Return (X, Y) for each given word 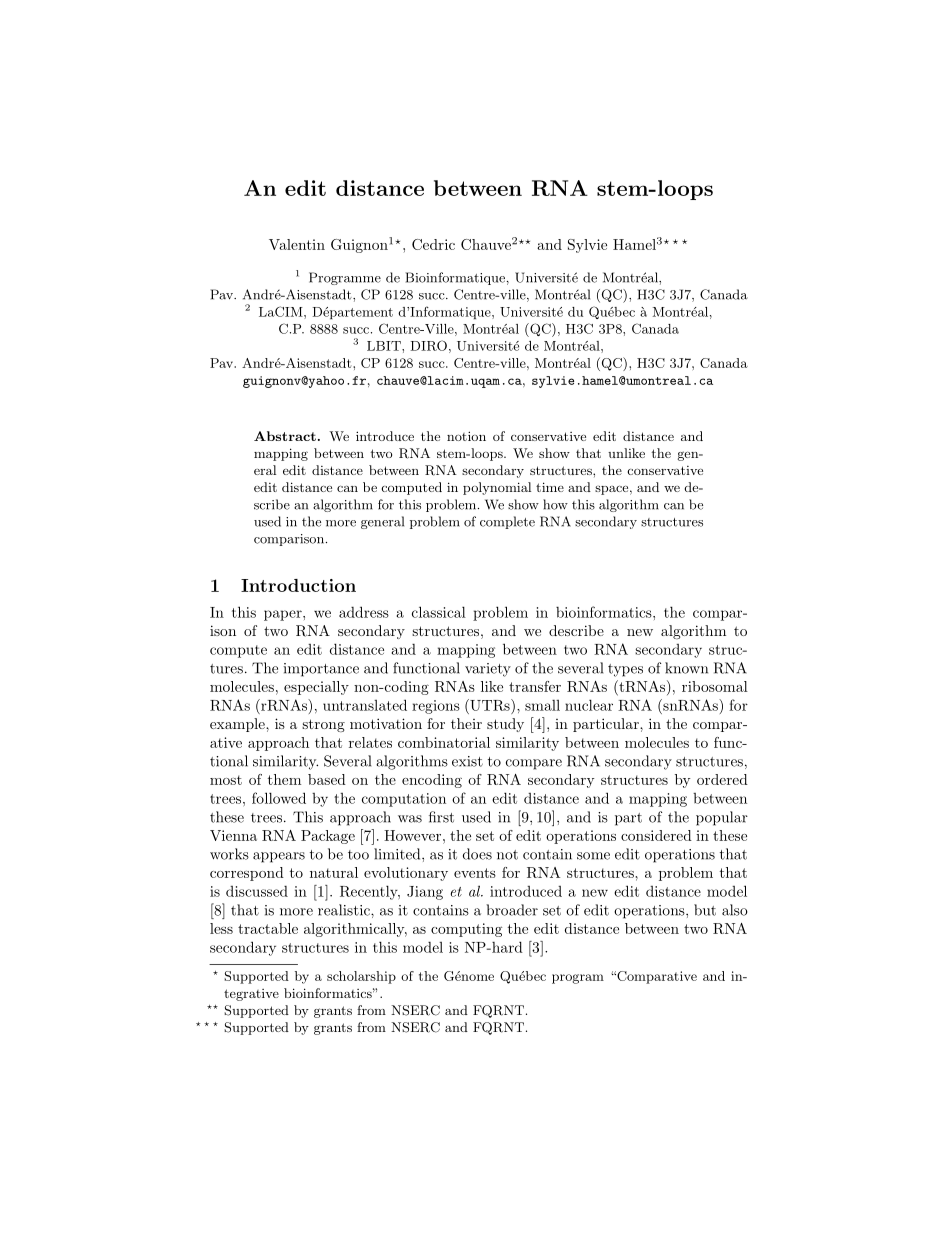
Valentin (297, 244)
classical (439, 612)
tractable (268, 928)
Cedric (433, 244)
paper (284, 615)
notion (466, 436)
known (686, 668)
